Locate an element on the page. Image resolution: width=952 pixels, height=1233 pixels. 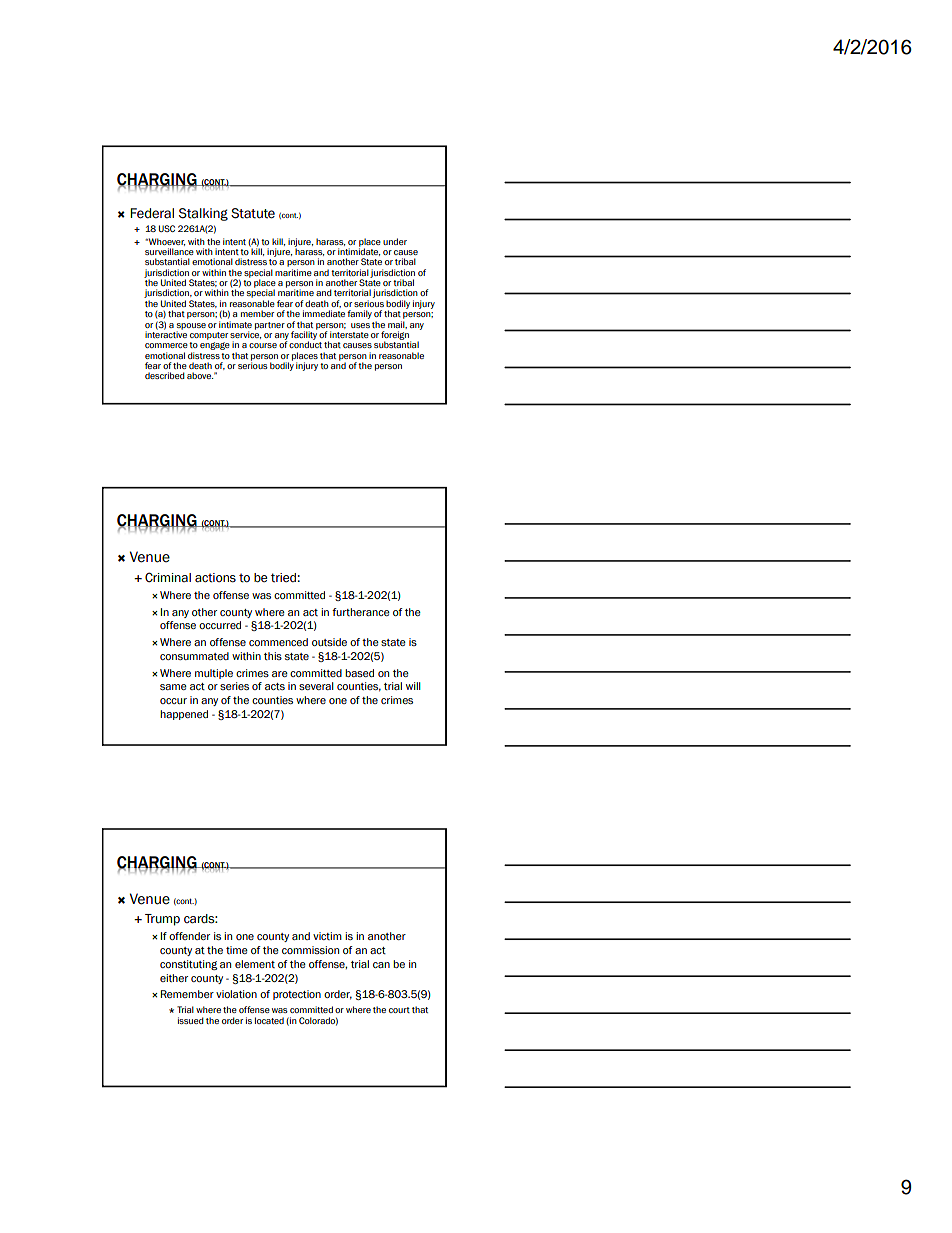
furtherance is located at coordinates (361, 612).
